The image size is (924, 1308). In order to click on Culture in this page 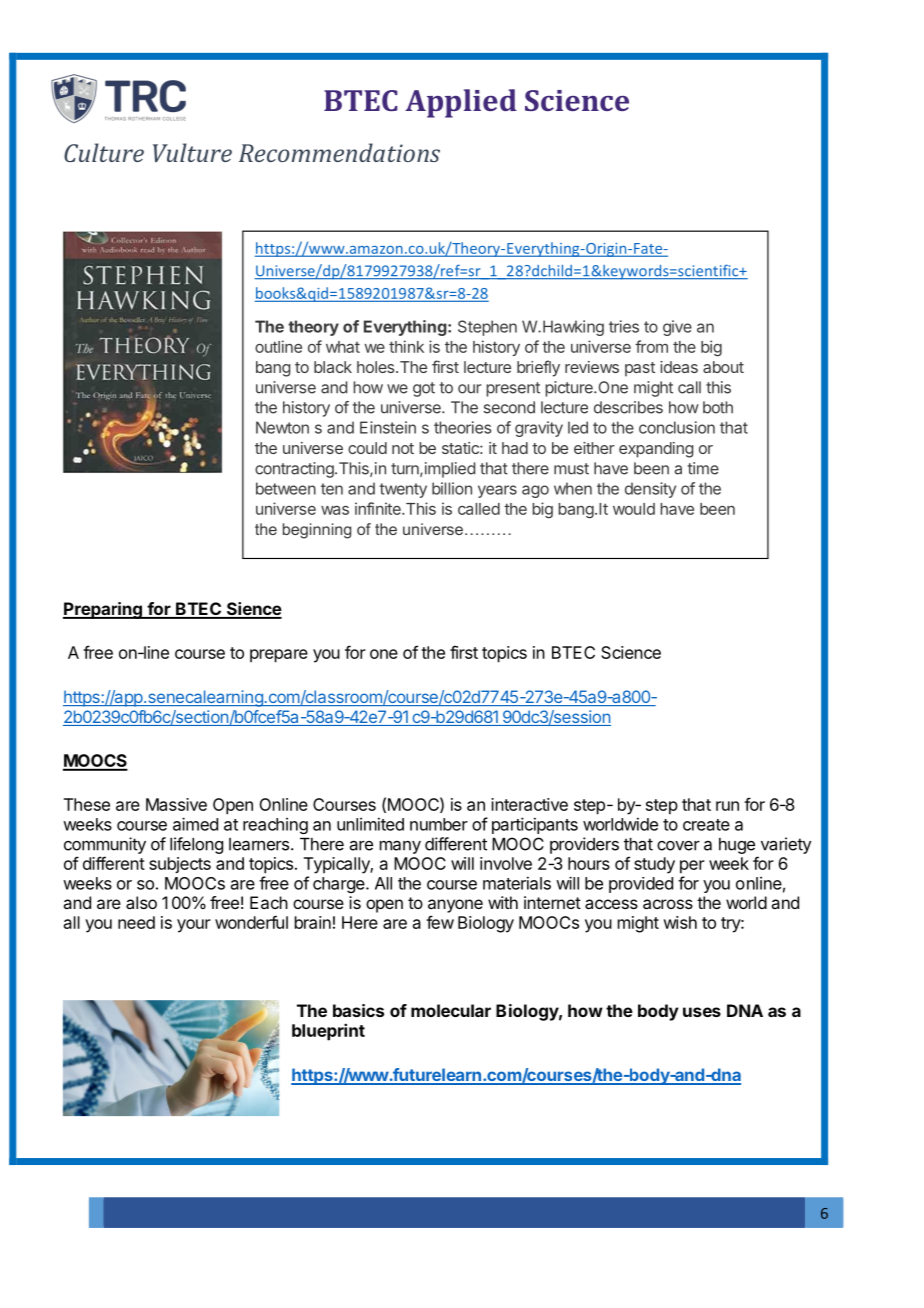, I will do `click(104, 152)`.
